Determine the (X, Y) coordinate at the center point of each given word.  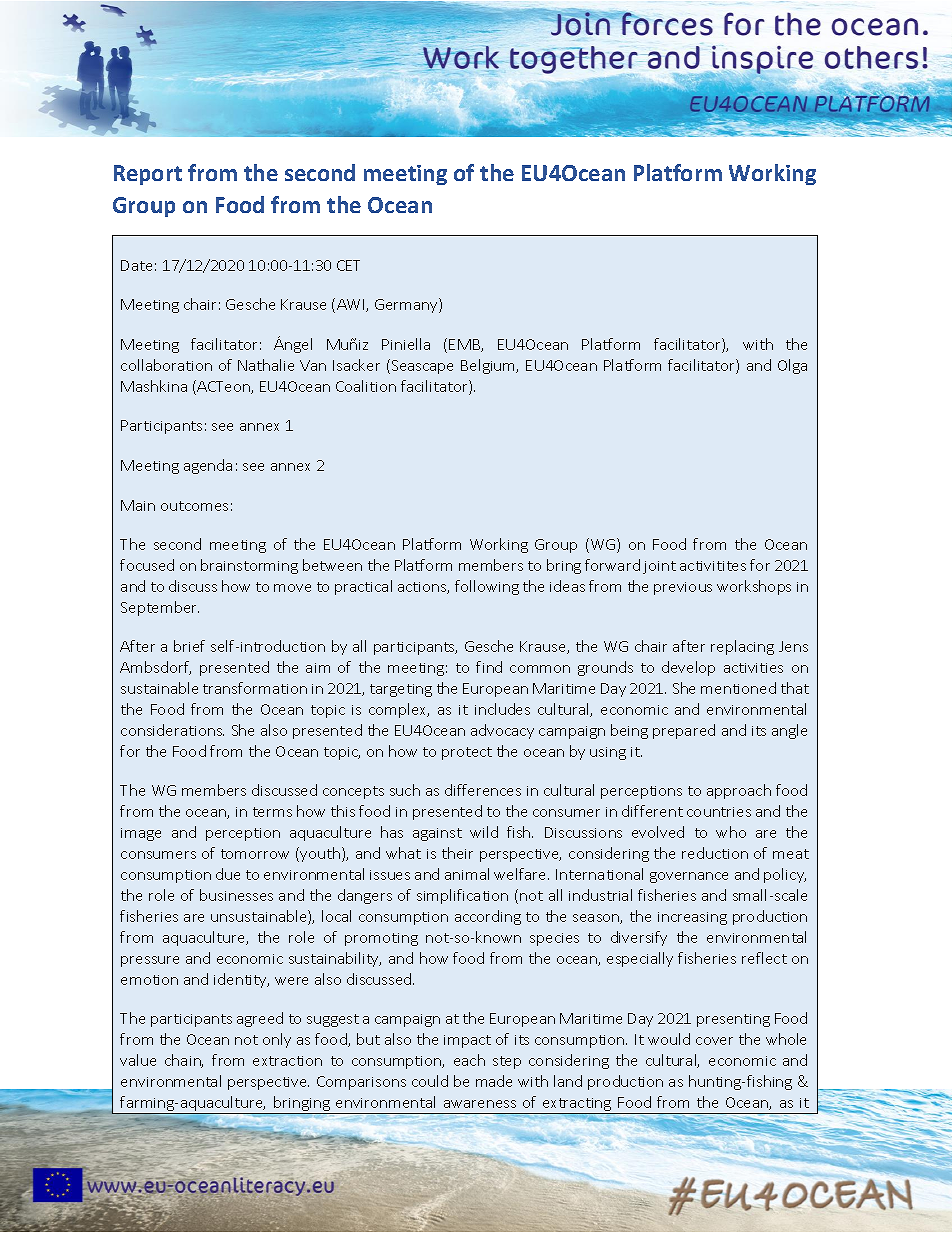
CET (348, 265)
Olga (792, 366)
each (469, 1060)
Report (148, 175)
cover (714, 1041)
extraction (287, 1061)
